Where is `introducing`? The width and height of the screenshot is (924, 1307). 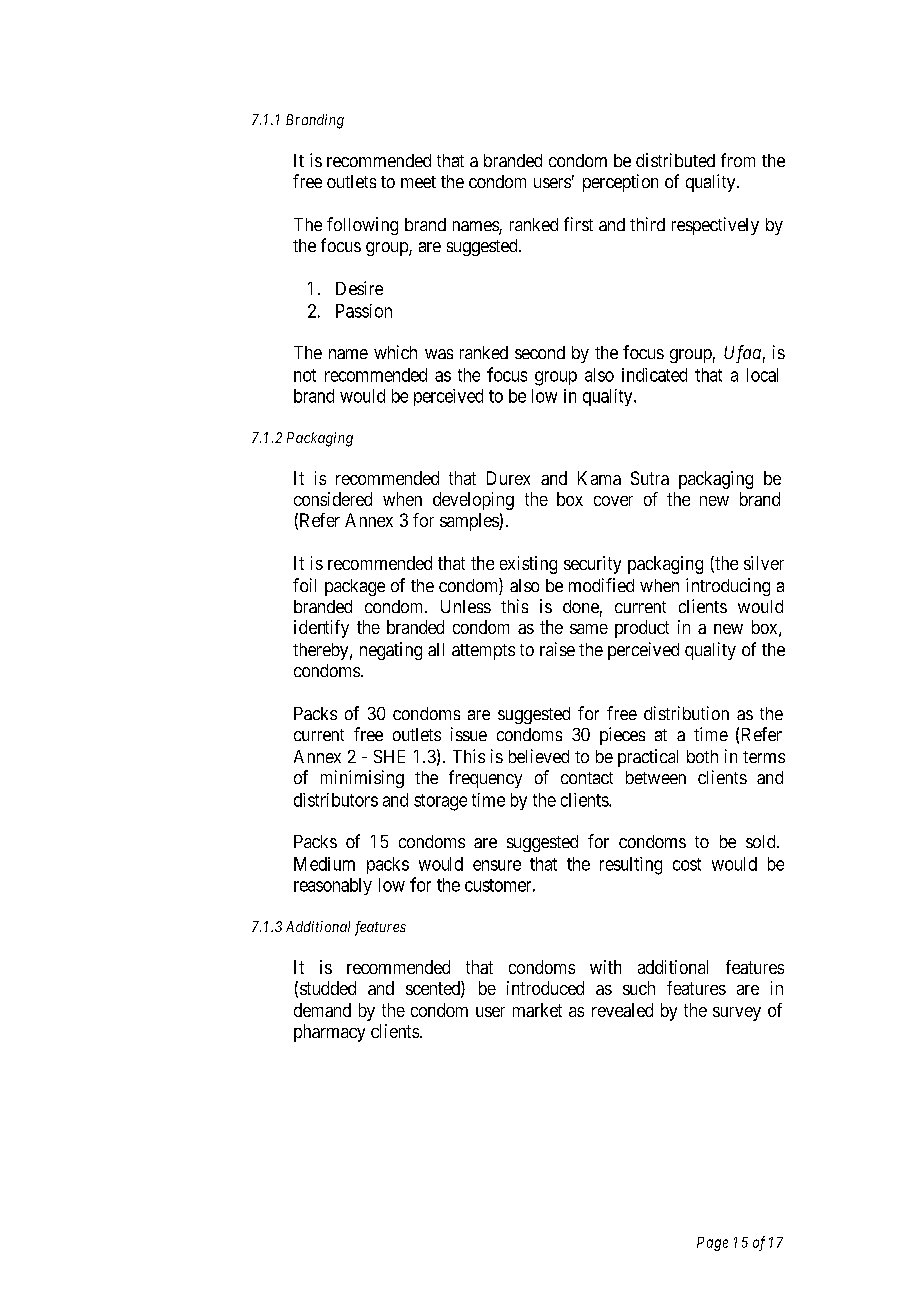 introducing is located at coordinates (728, 587).
